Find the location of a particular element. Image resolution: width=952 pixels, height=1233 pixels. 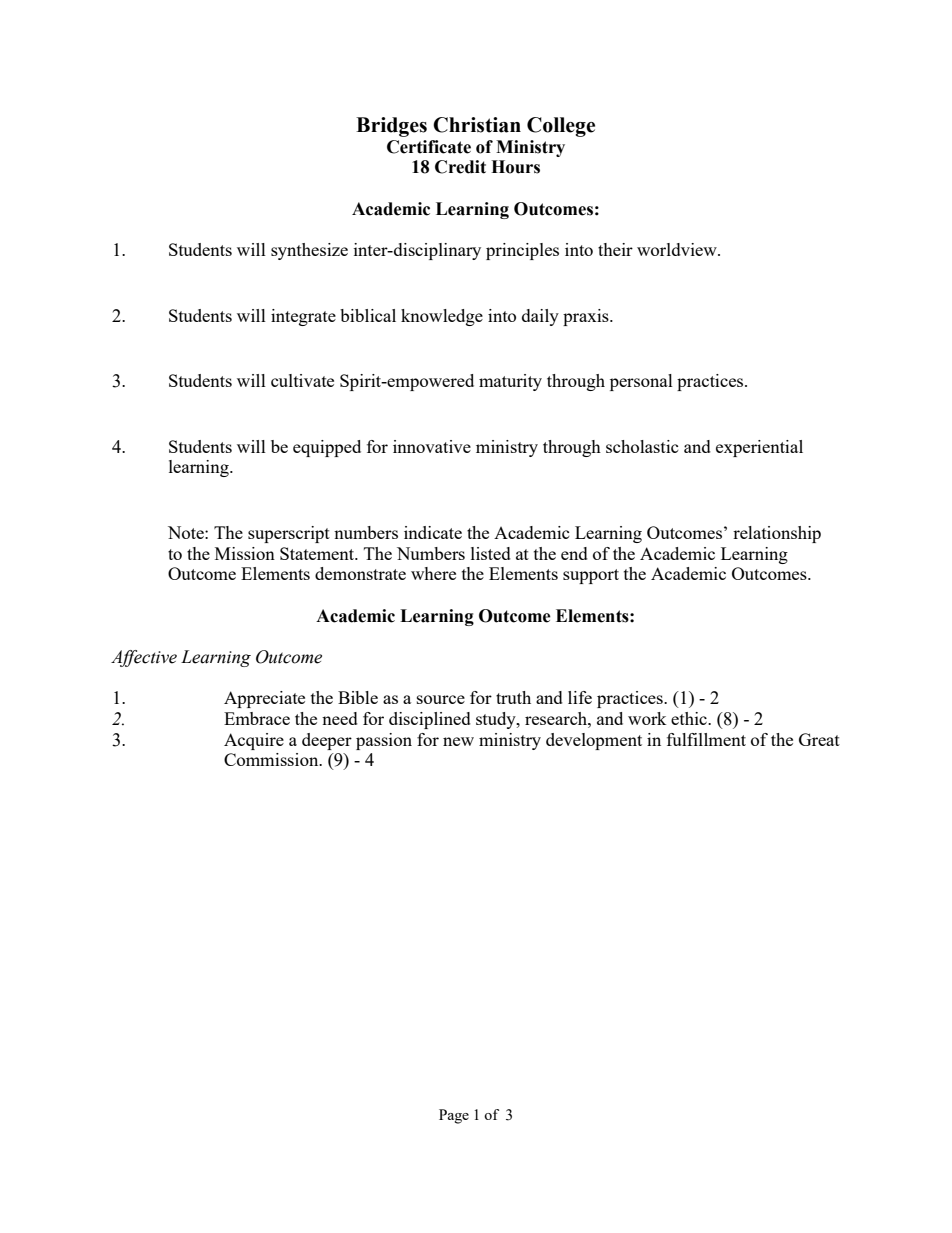

Page is located at coordinates (454, 1116).
